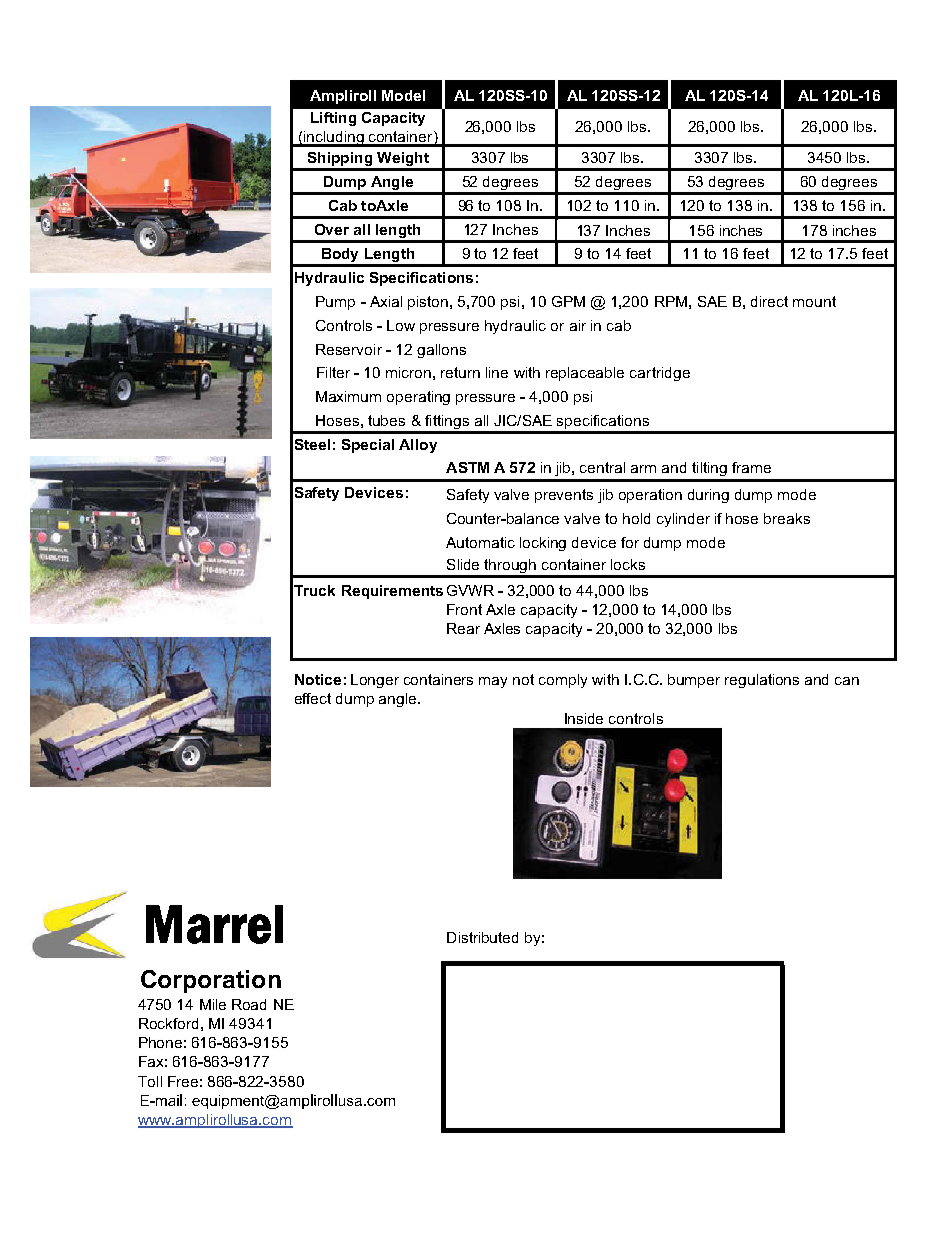  What do you see at coordinates (762, 681) in the screenshot?
I see `regulations` at bounding box center [762, 681].
